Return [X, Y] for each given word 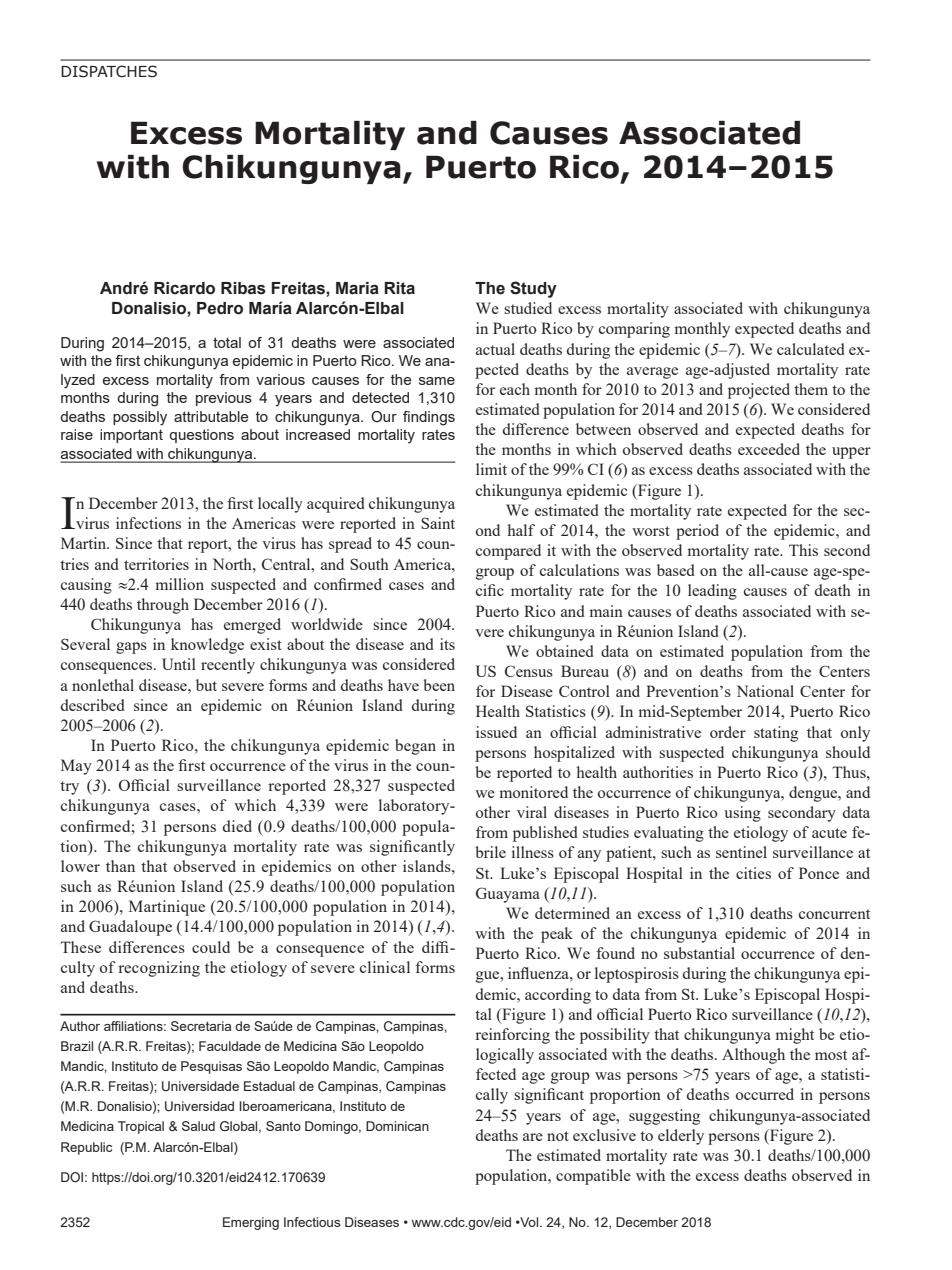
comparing [634, 330]
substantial [699, 953]
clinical [385, 967]
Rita [399, 288]
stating [776, 734]
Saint [438, 523]
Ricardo [184, 288]
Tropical [141, 1127]
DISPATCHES [109, 71]
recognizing [159, 969]
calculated [811, 349]
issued [496, 732]
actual [495, 349]
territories [156, 564]
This [803, 550]
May [76, 767]
